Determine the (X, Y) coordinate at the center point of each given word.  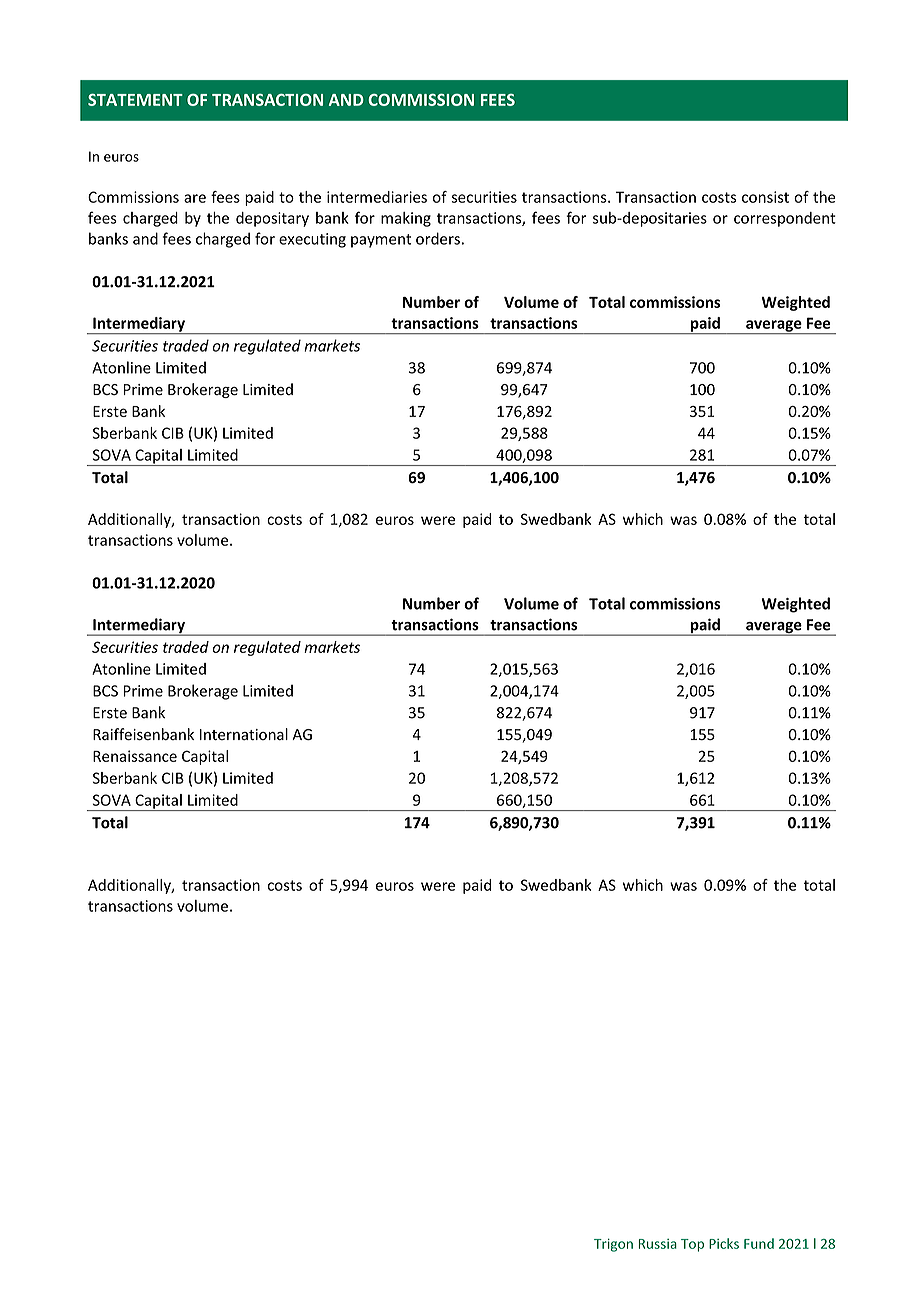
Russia (657, 1244)
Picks (724, 1243)
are (195, 198)
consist (765, 197)
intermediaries (377, 197)
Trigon (613, 1245)
